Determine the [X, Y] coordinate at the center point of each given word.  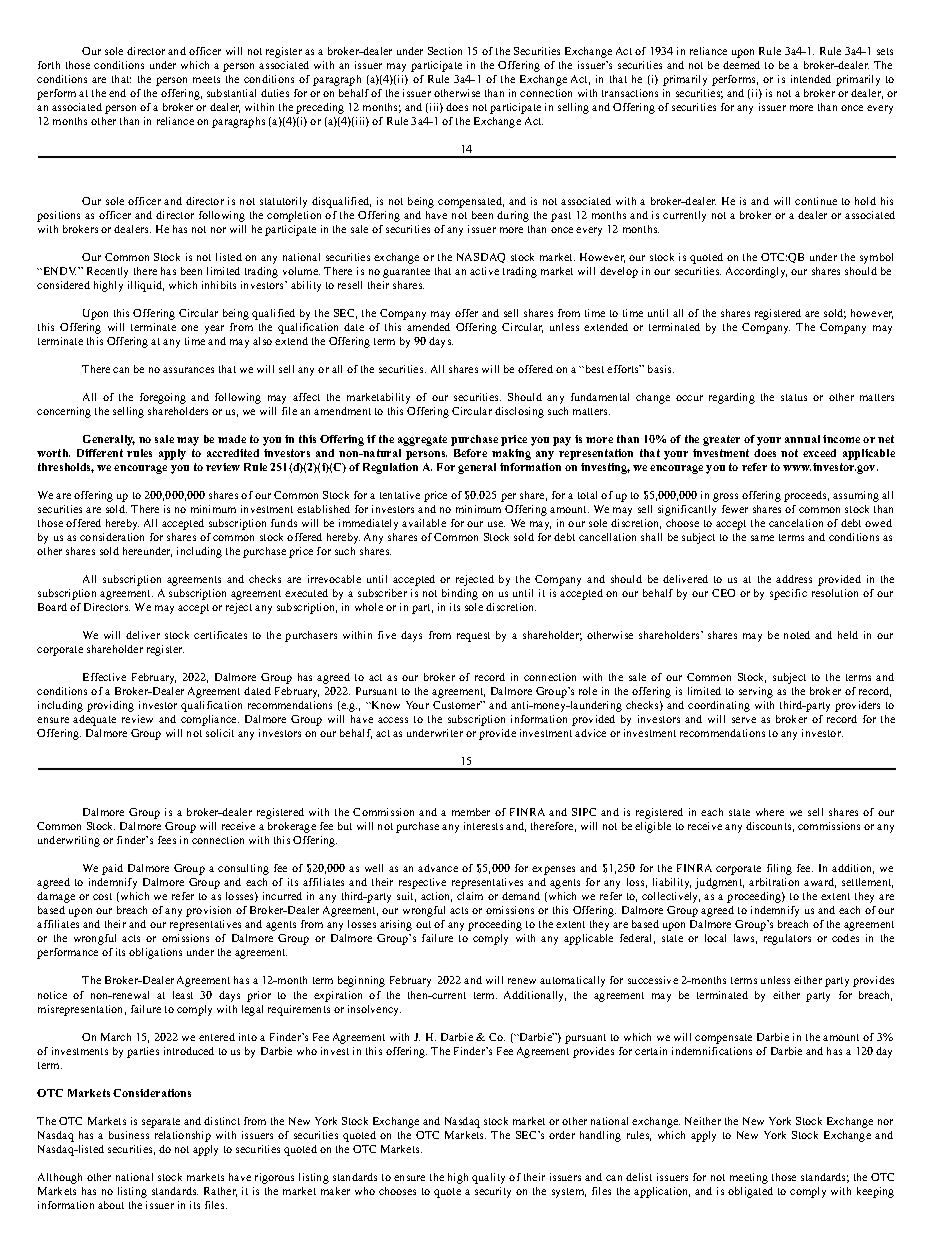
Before [470, 453]
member [471, 812]
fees [167, 840]
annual [802, 439]
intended [811, 79]
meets [206, 79]
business [129, 1135]
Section [445, 51]
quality [488, 1178]
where [770, 812]
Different [100, 453]
